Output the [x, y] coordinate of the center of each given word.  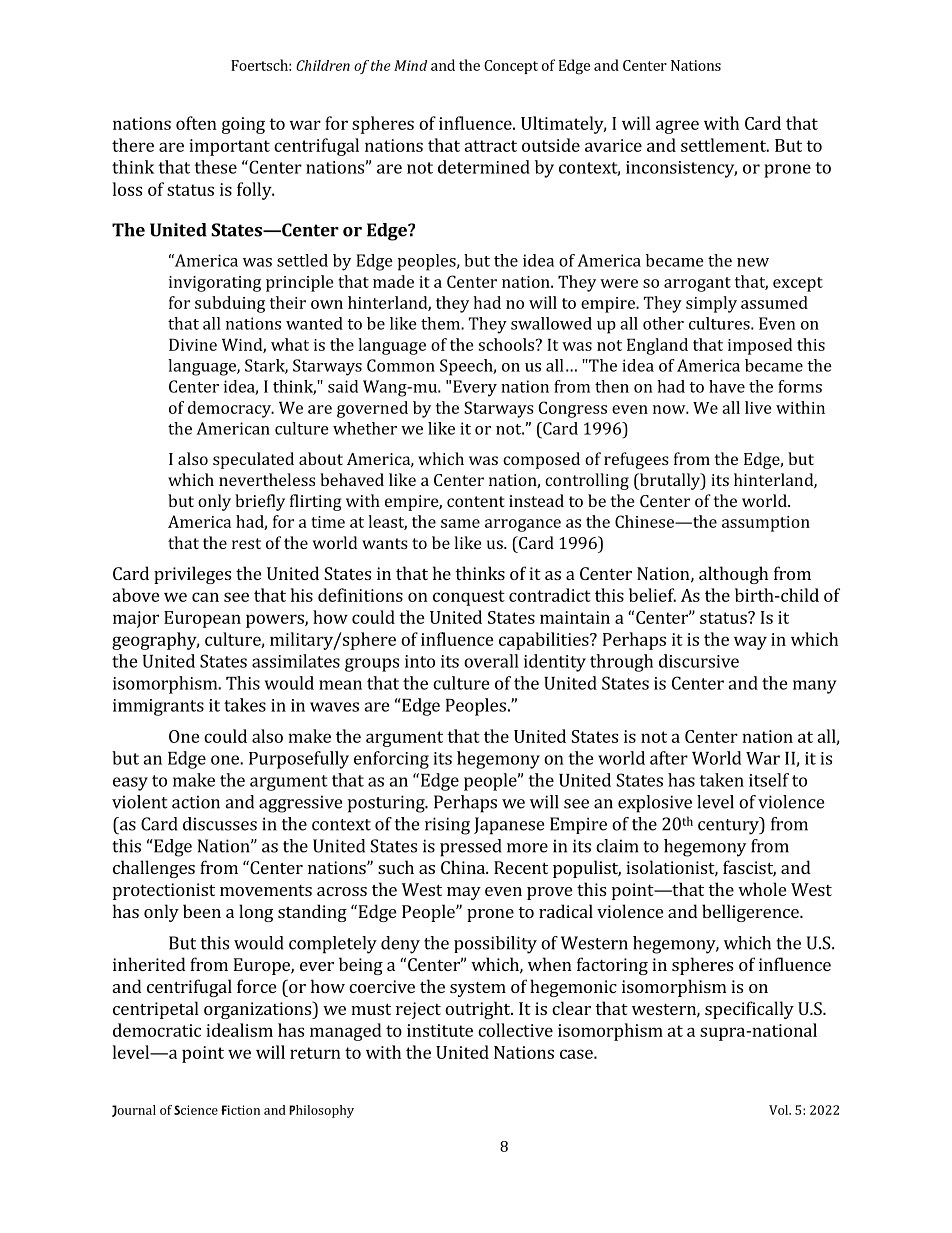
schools [508, 344]
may [464, 893]
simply [711, 304]
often [196, 123]
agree [677, 127]
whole [762, 889]
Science [196, 1110]
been [202, 911]
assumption [766, 524]
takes [245, 705]
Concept [511, 67]
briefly [260, 502]
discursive [699, 661]
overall [491, 661]
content [476, 501]
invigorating [215, 284]
